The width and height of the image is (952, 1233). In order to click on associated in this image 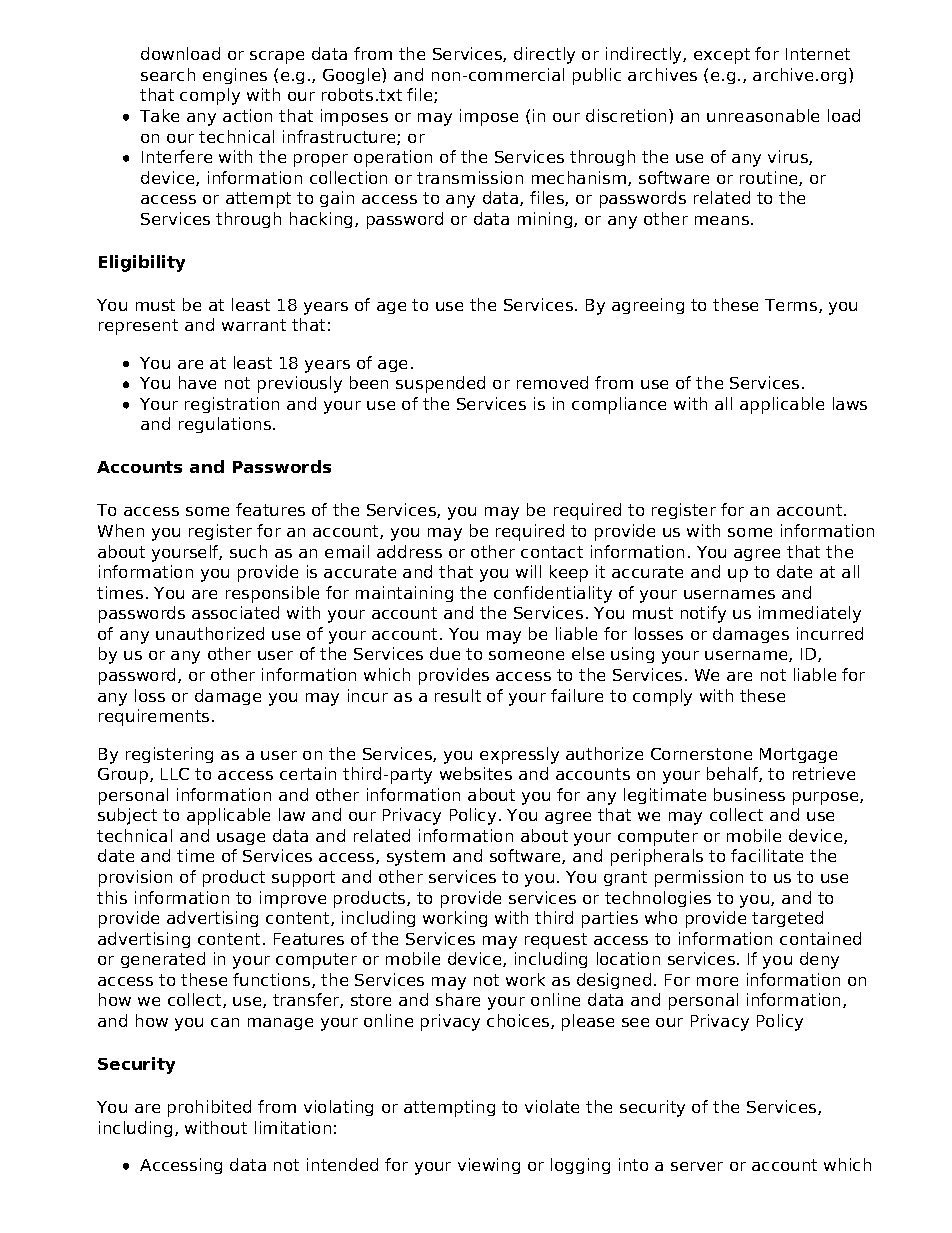, I will do `click(235, 612)`.
